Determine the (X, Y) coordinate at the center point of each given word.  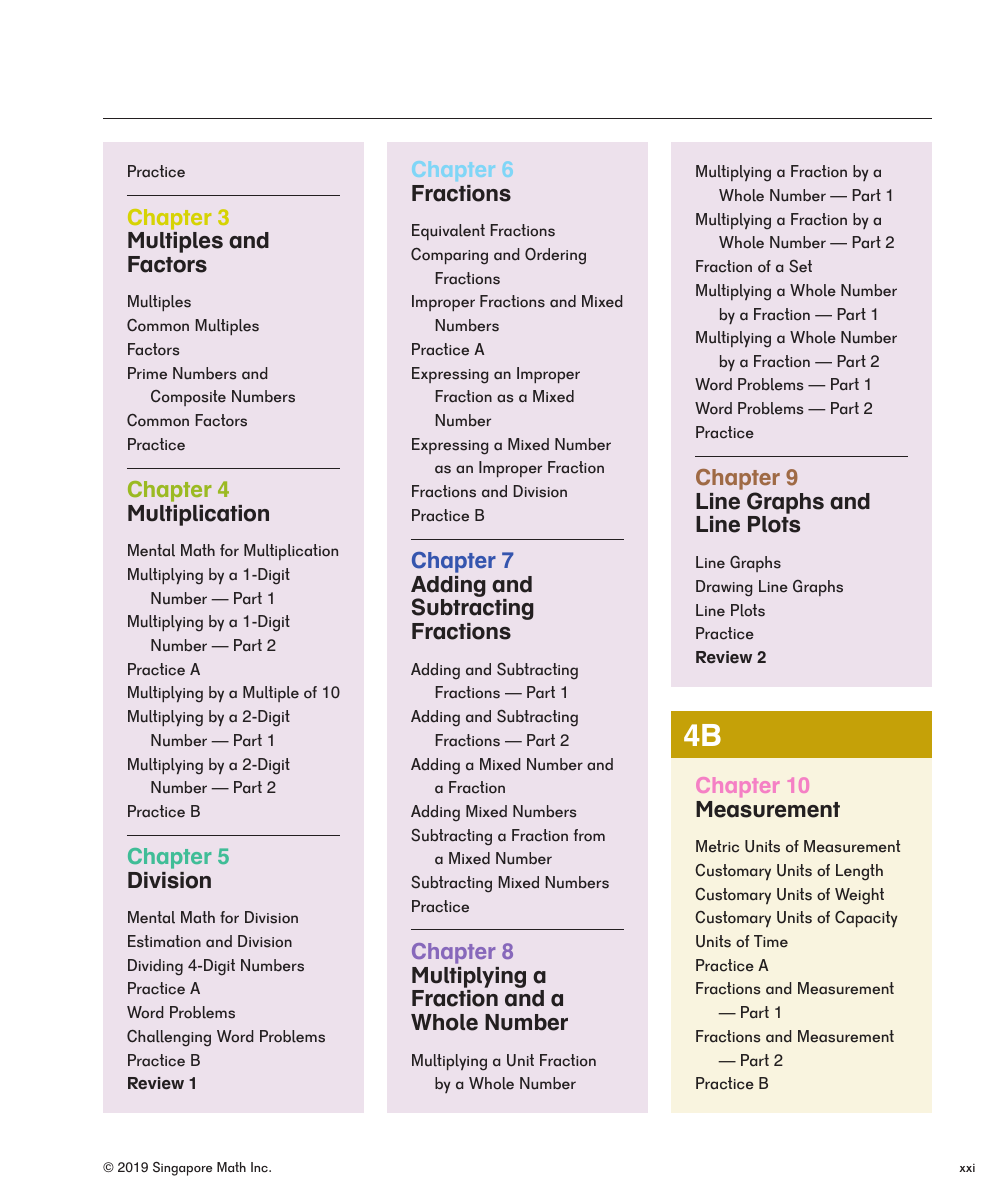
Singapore (182, 1169)
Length (859, 872)
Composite (188, 398)
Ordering (555, 256)
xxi (967, 1168)
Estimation (164, 941)
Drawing (724, 588)
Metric (717, 846)
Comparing (449, 256)
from (589, 835)
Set (800, 266)
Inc (260, 1167)
